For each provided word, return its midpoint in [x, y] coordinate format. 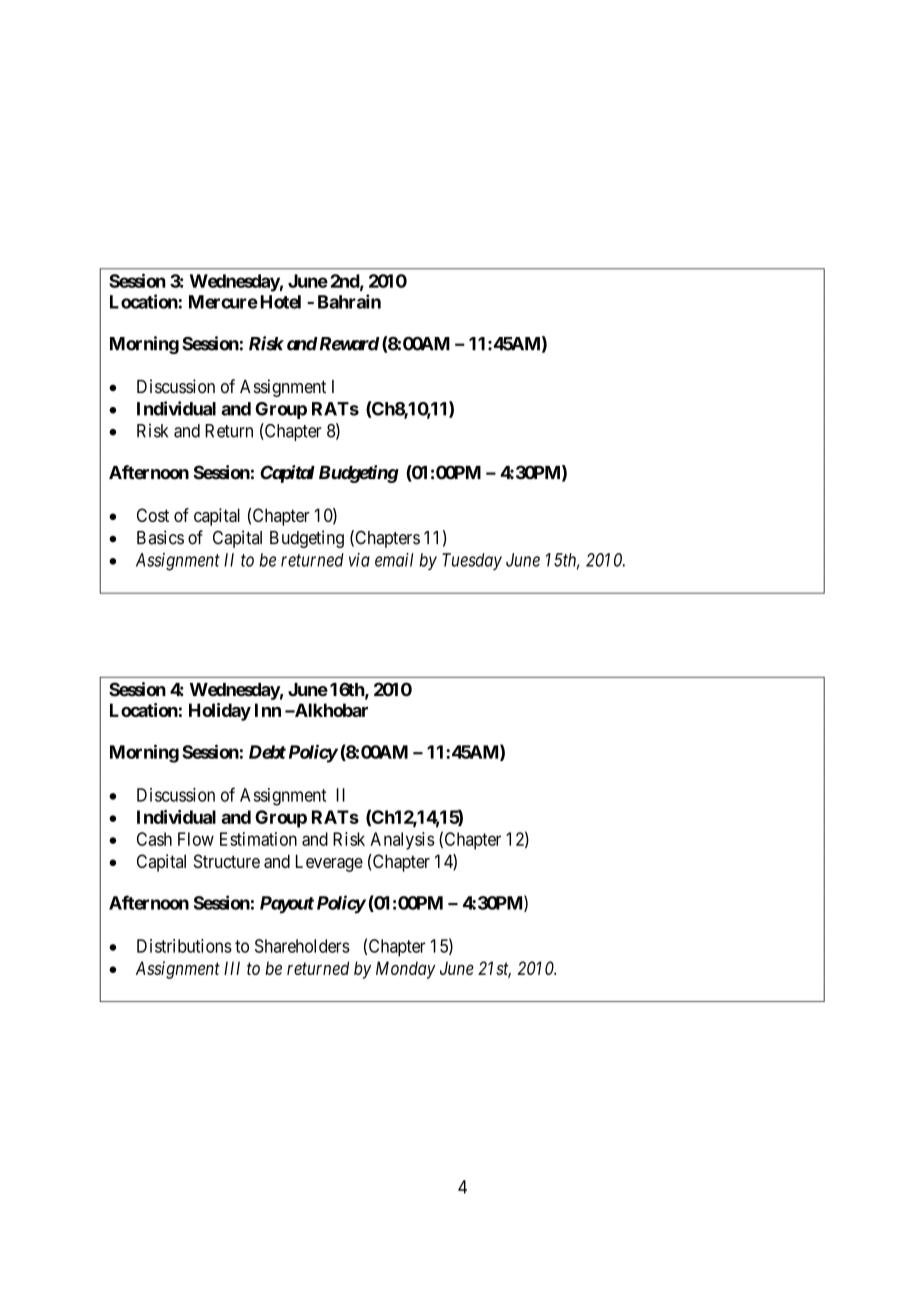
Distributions [184, 946]
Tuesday [472, 561]
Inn [268, 710]
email [394, 560]
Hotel [281, 302]
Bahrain [349, 301]
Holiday [220, 712]
